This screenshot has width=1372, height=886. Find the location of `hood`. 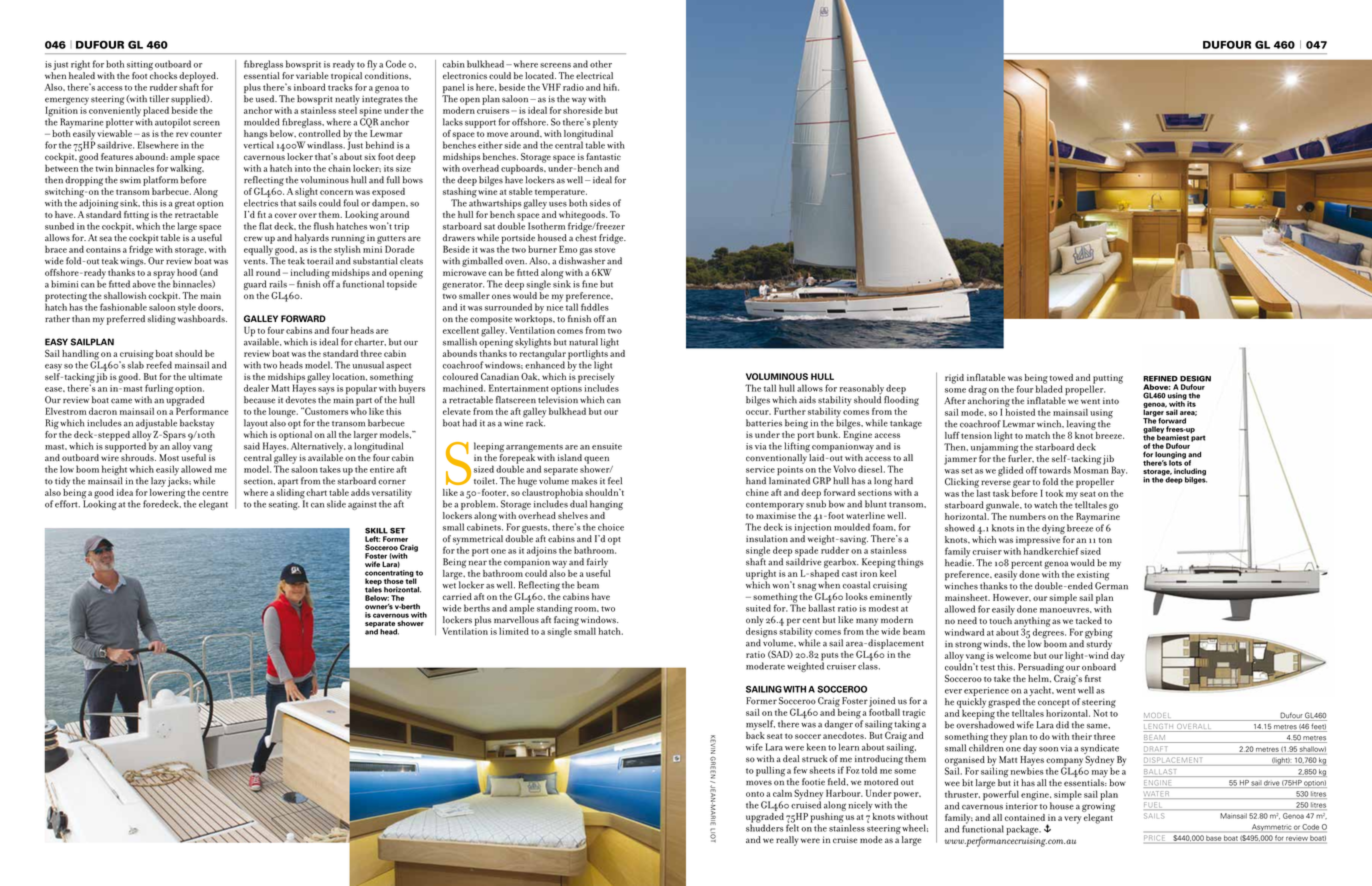

hood is located at coordinates (187, 272).
